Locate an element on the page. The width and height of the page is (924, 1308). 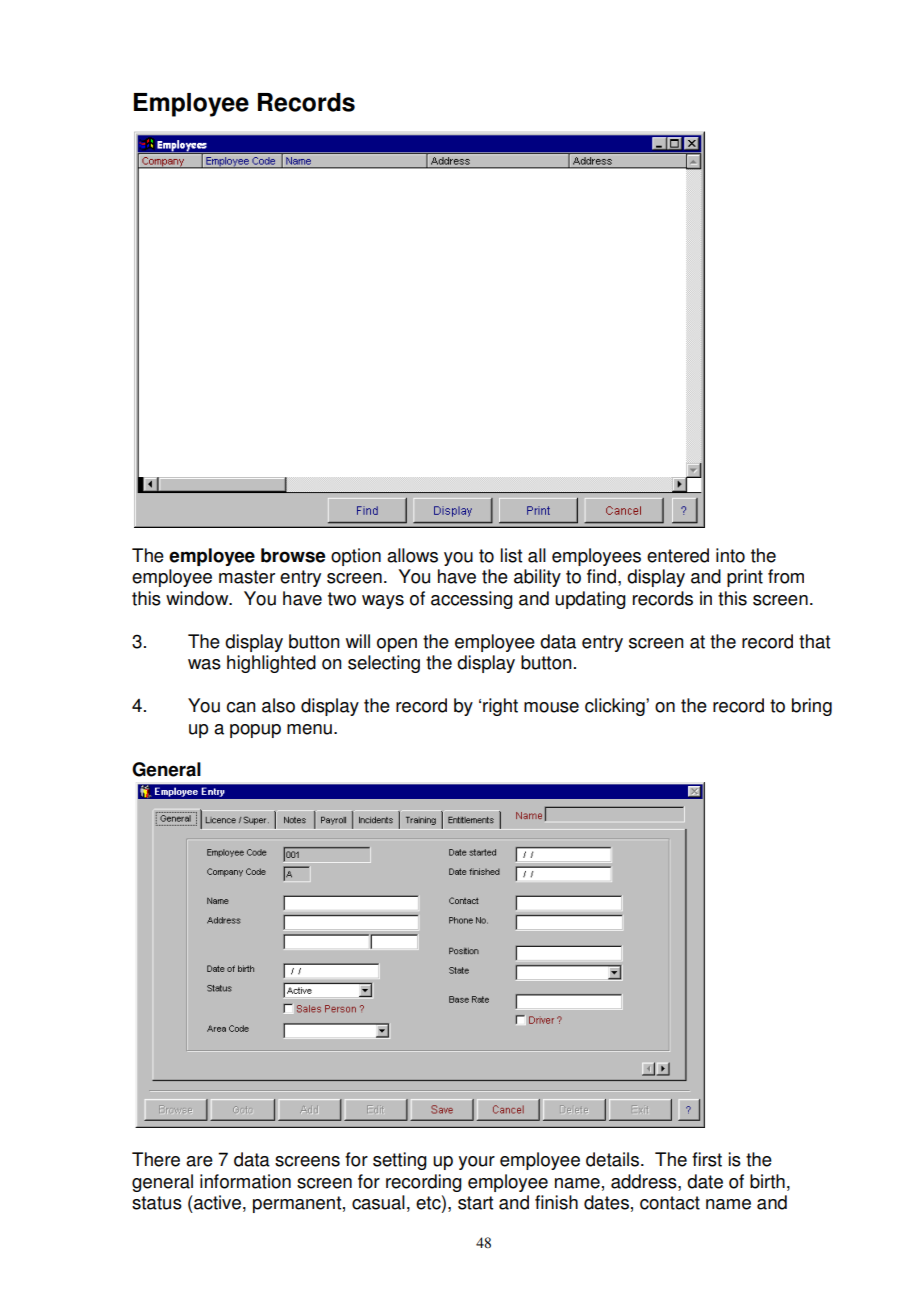
are is located at coordinates (199, 1161).
